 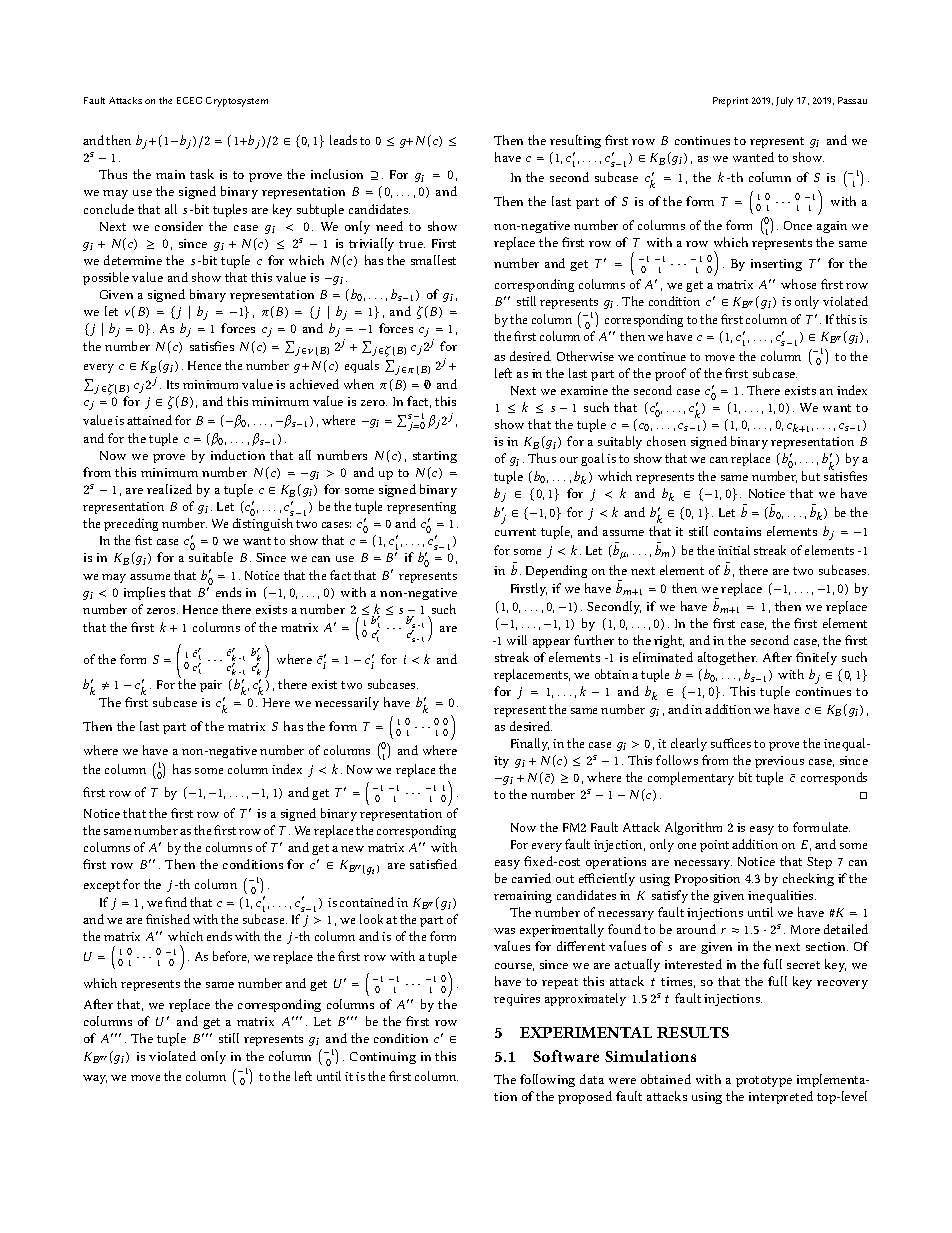 What do you see at coordinates (530, 744) in the page?
I see `Finally` at bounding box center [530, 744].
